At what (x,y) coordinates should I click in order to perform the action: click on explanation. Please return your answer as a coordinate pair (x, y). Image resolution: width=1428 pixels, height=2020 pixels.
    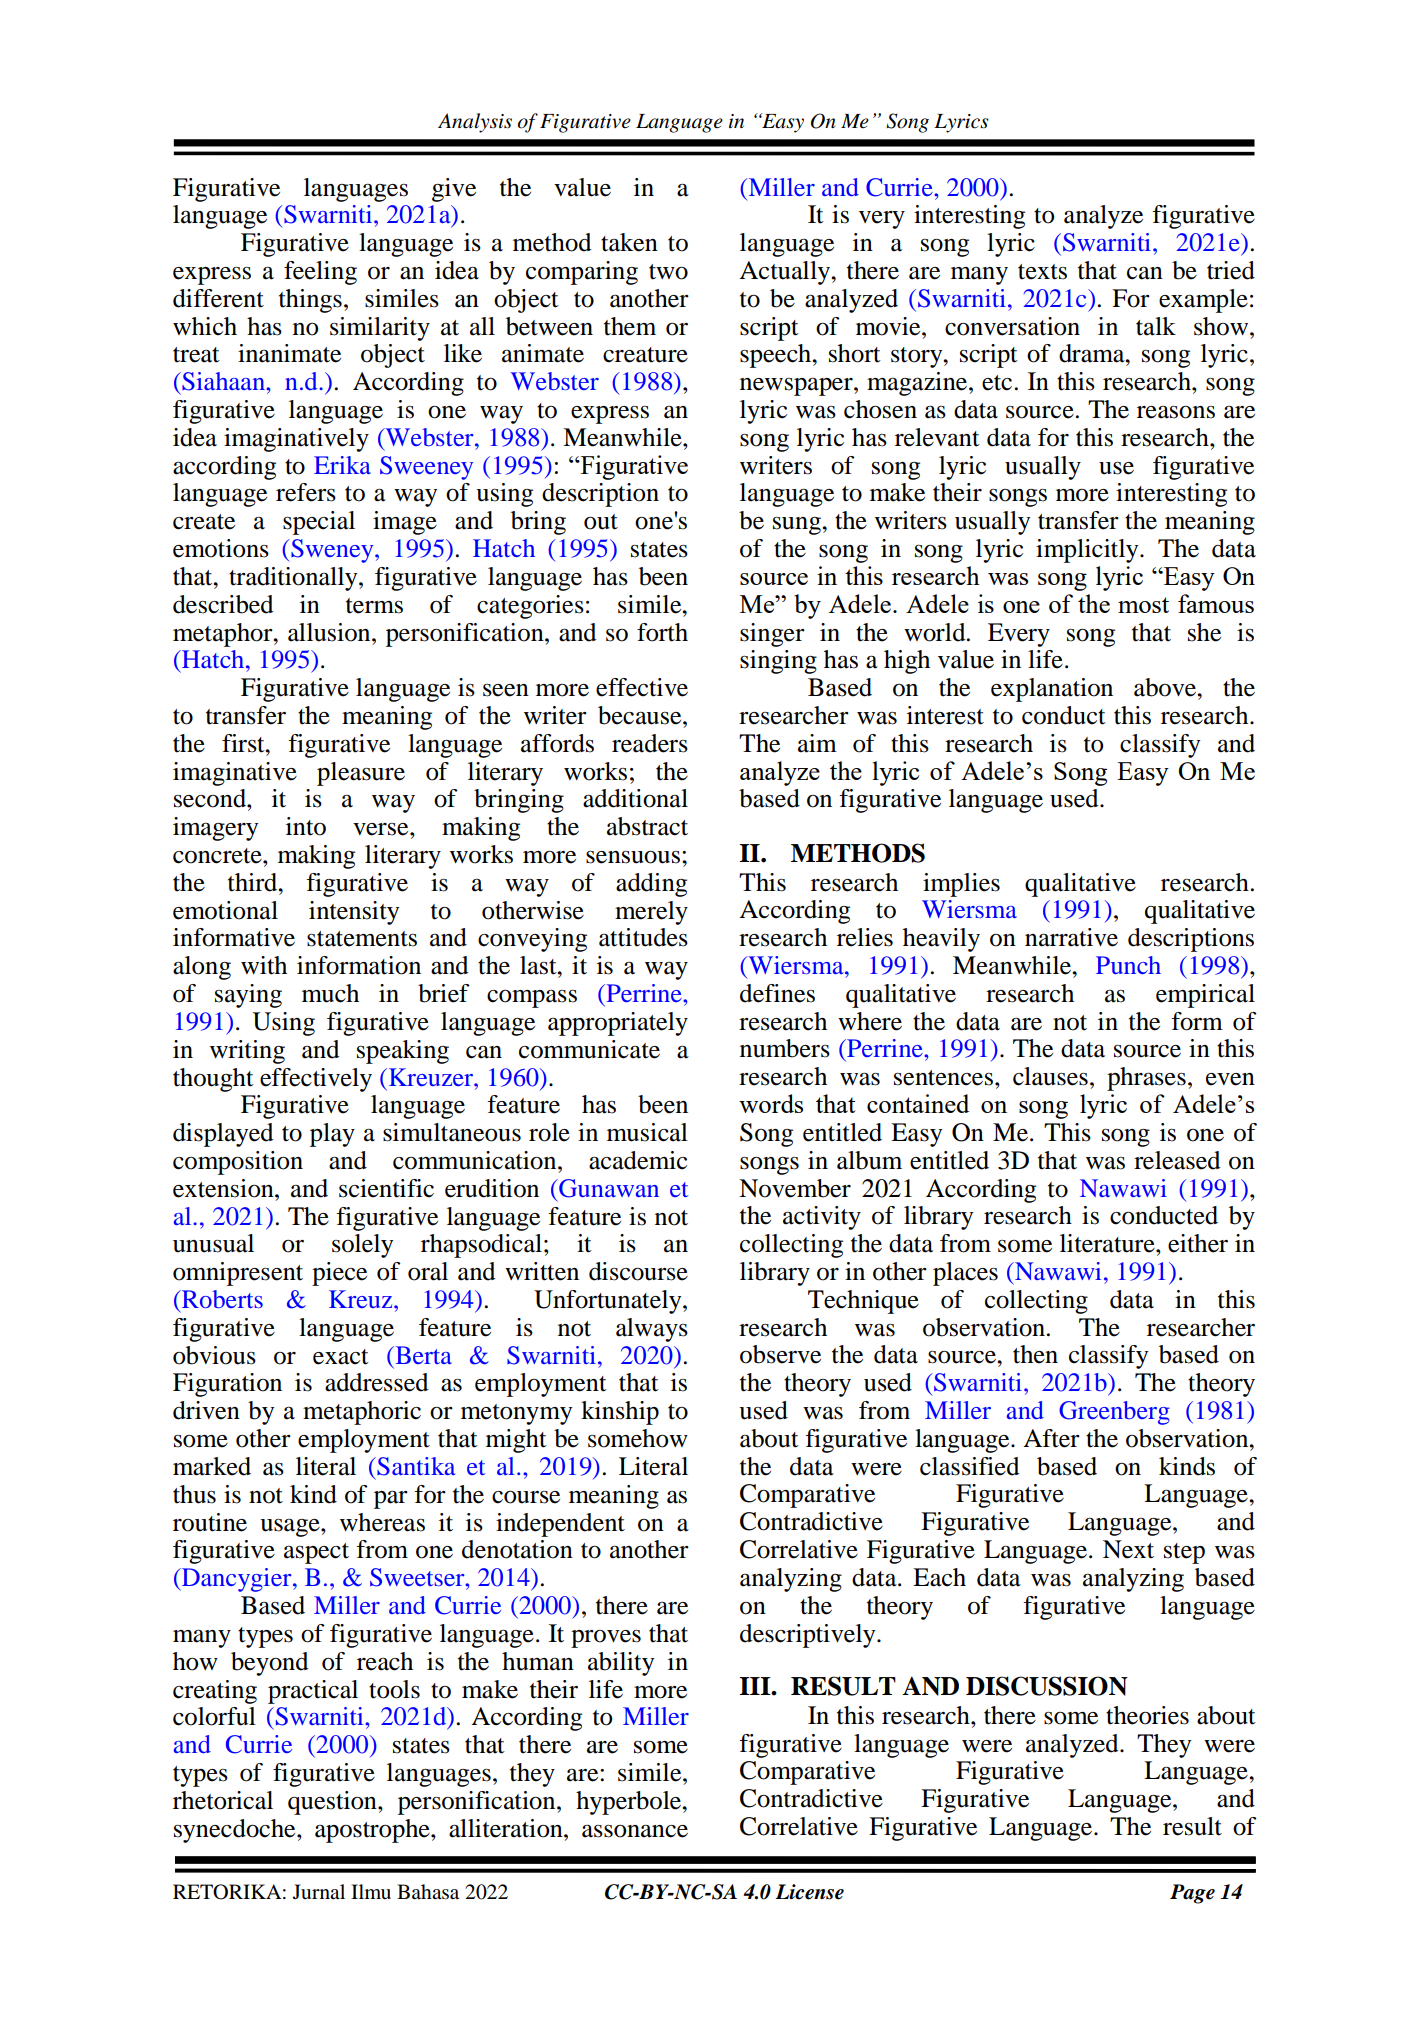
    Looking at the image, I should click on (1052, 690).
